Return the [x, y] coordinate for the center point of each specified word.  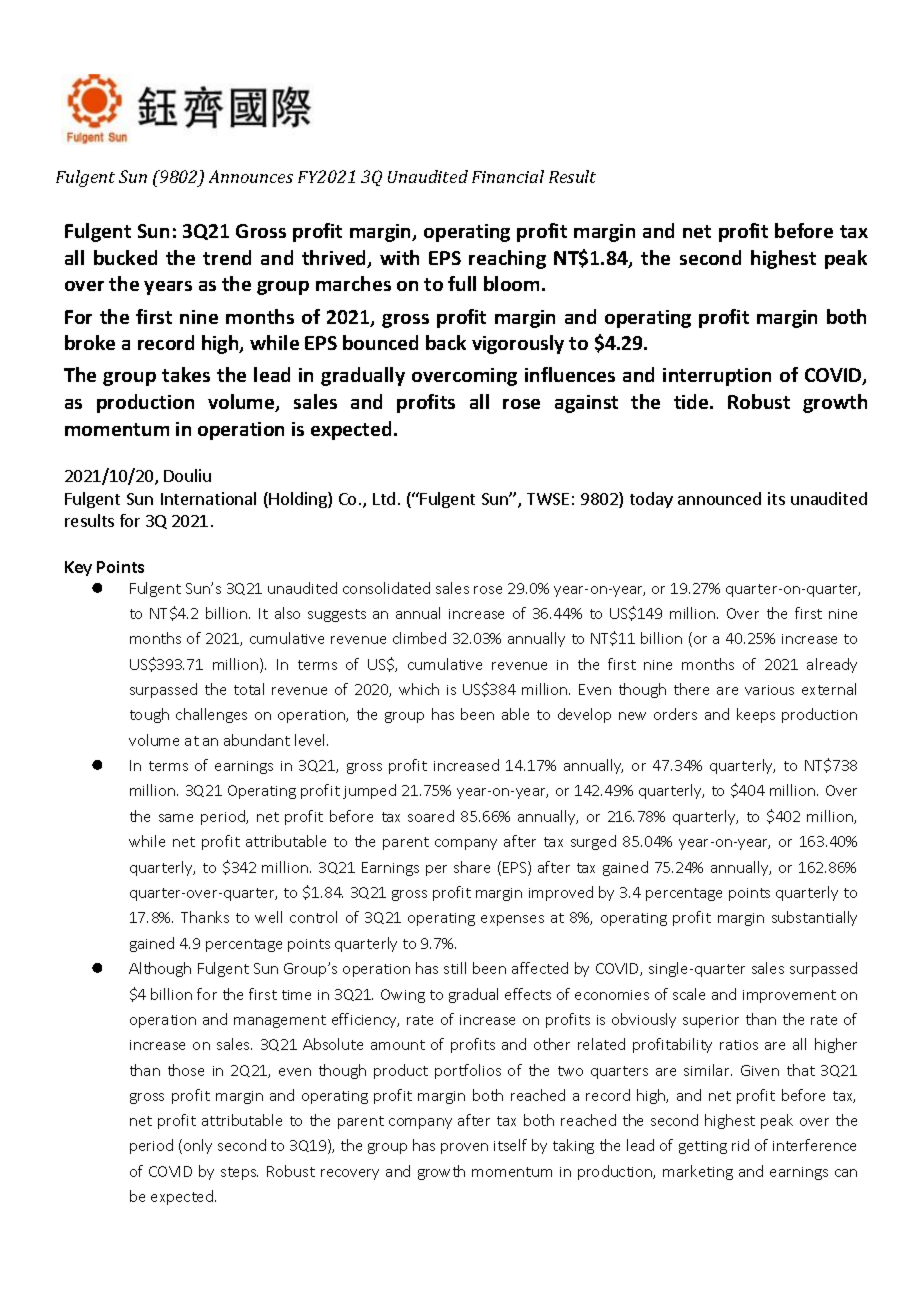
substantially [814, 918]
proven [464, 1148]
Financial [508, 176]
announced [719, 498]
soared [431, 816]
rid [740, 1145]
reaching [507, 259]
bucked [125, 257]
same [176, 818]
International [208, 498]
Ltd [384, 498]
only [198, 1146]
